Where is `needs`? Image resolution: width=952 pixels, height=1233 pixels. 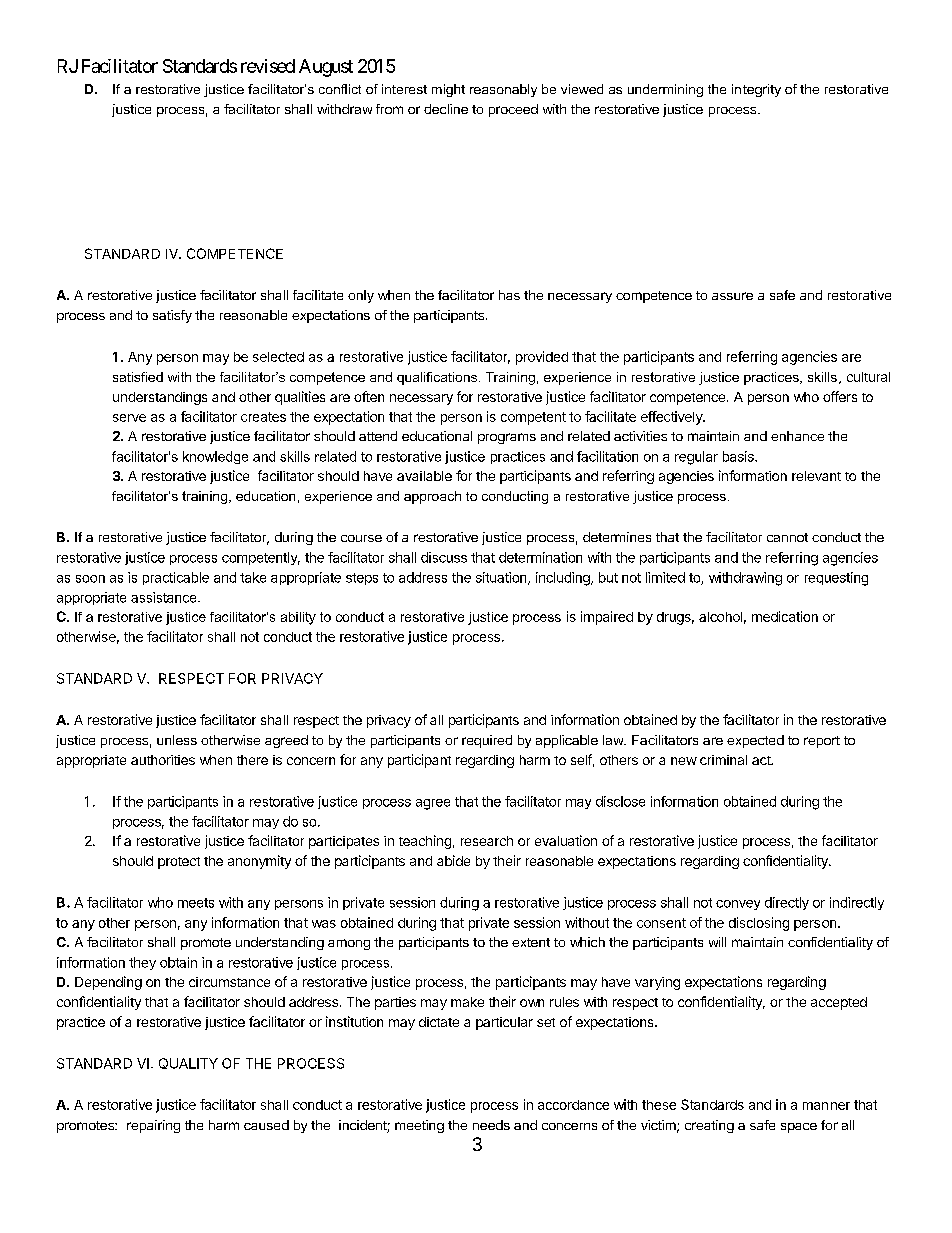
needs is located at coordinates (491, 1125).
